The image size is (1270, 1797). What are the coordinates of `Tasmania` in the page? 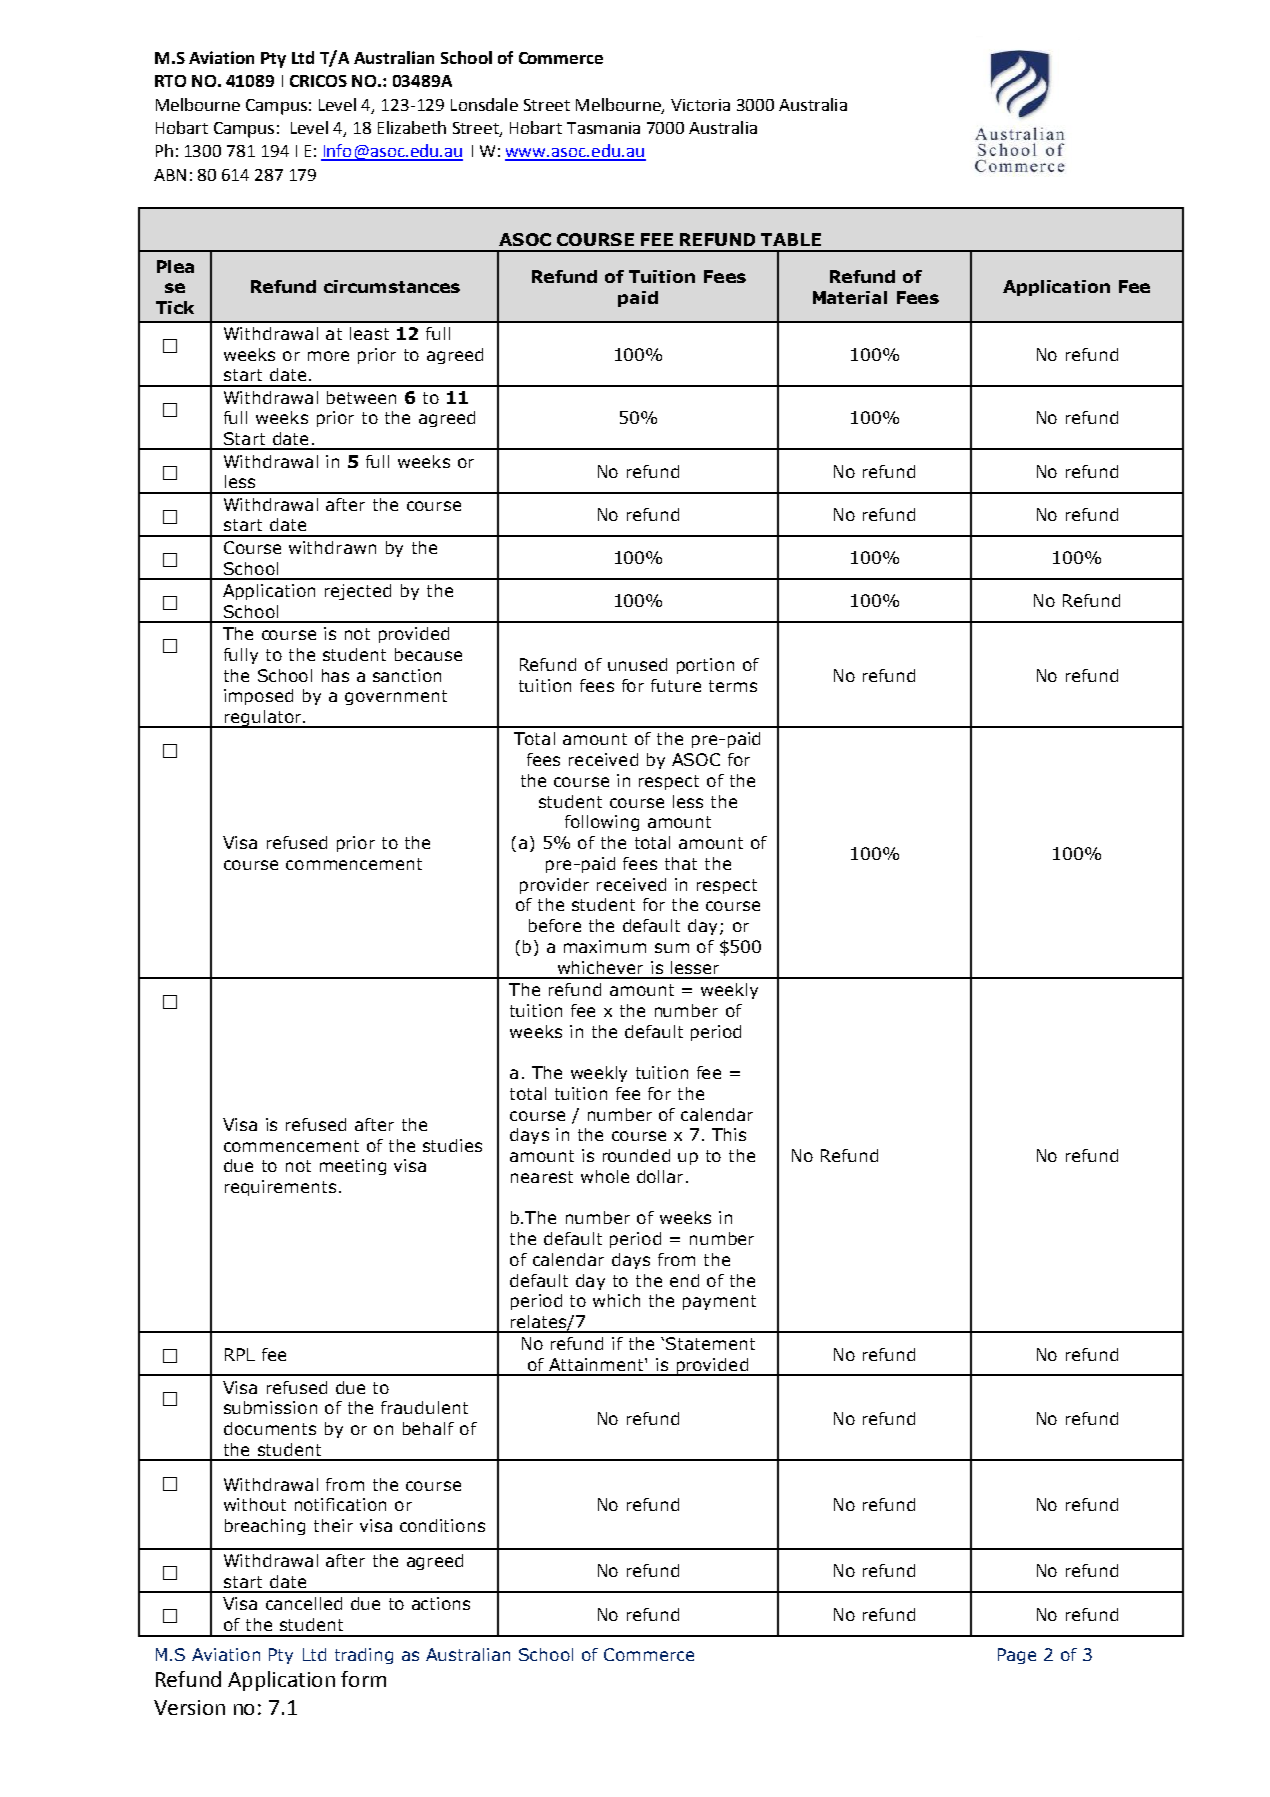 It's located at (603, 128).
